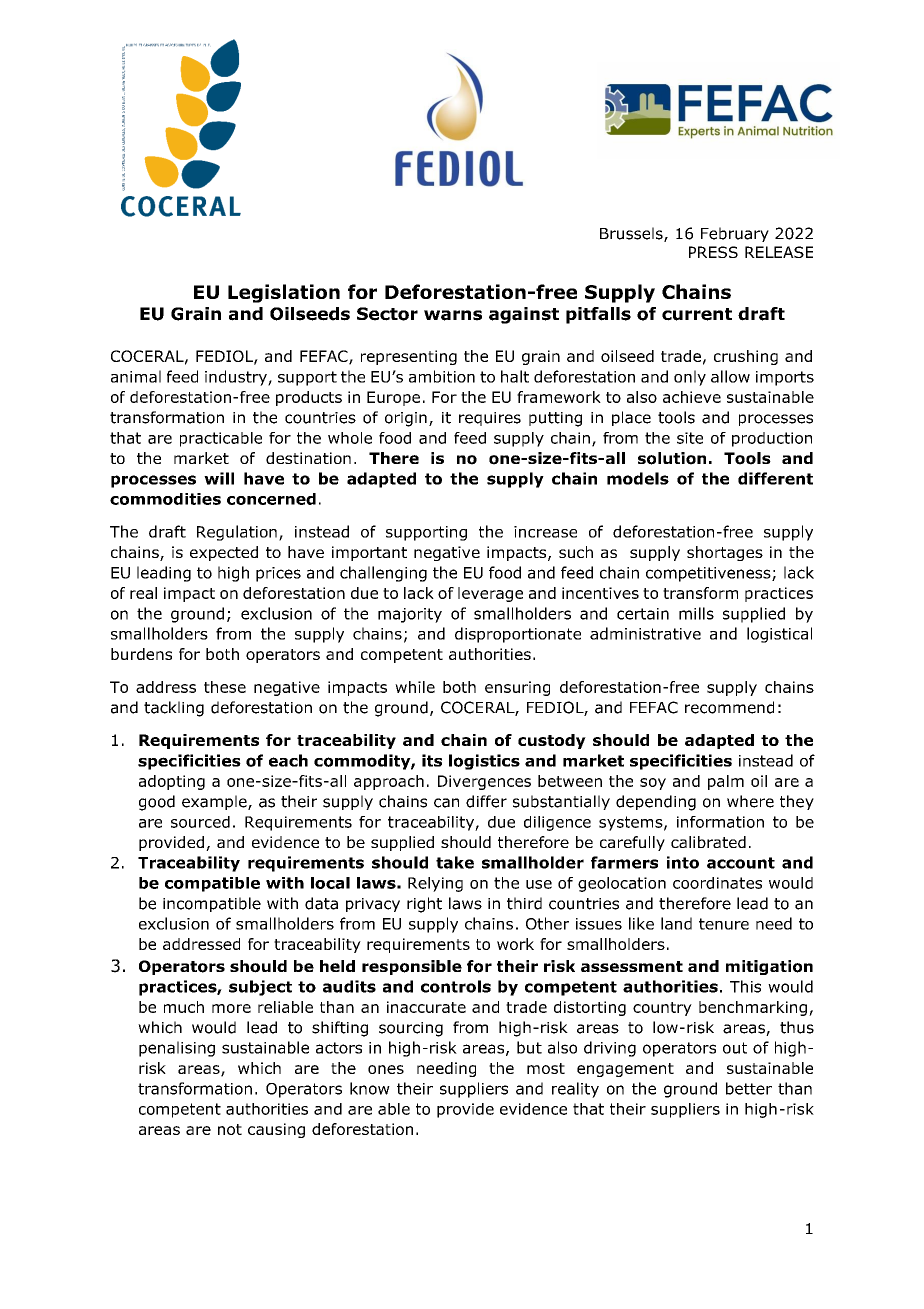  I want to click on will, so click(219, 478).
